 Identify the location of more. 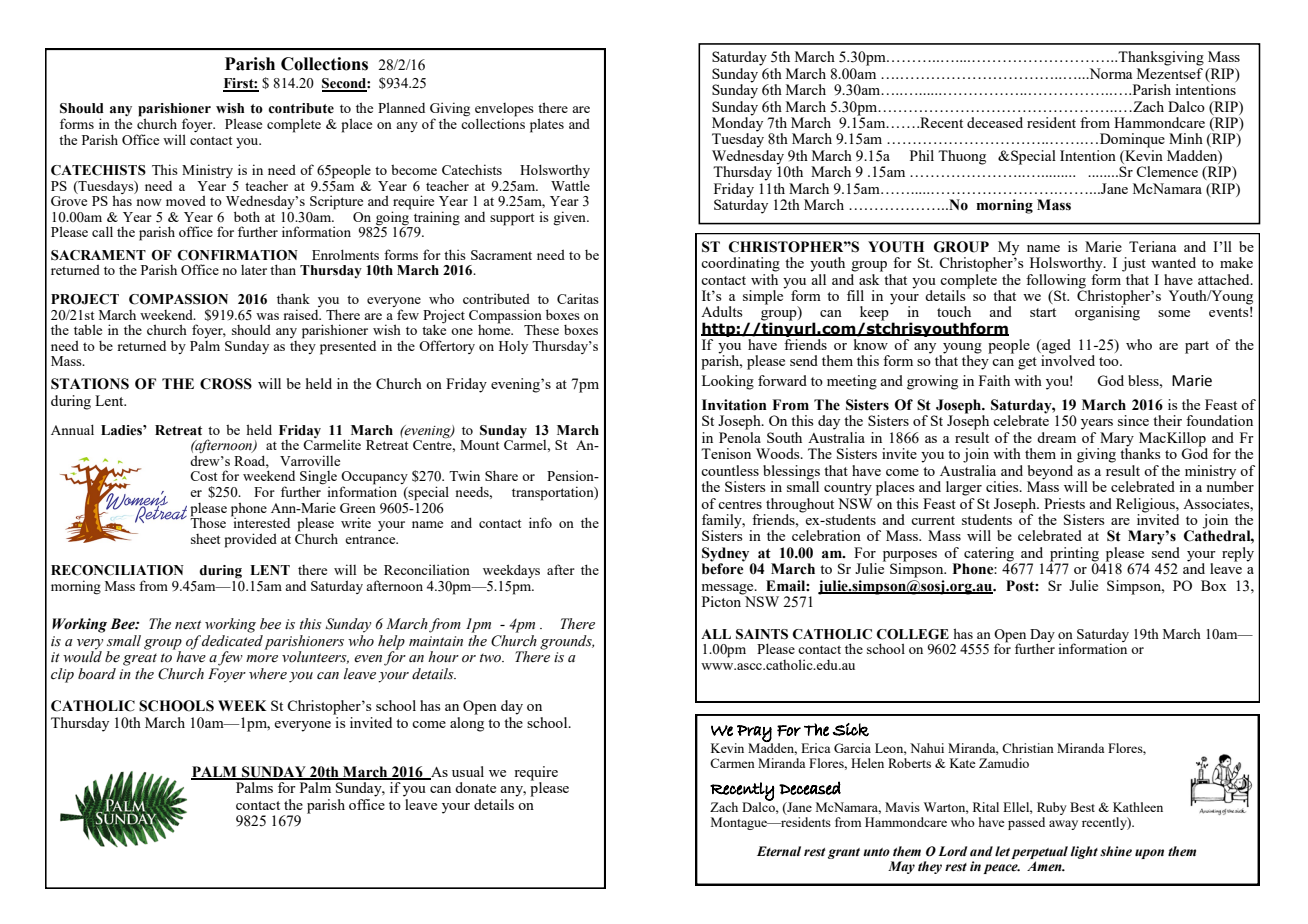
(262, 658).
